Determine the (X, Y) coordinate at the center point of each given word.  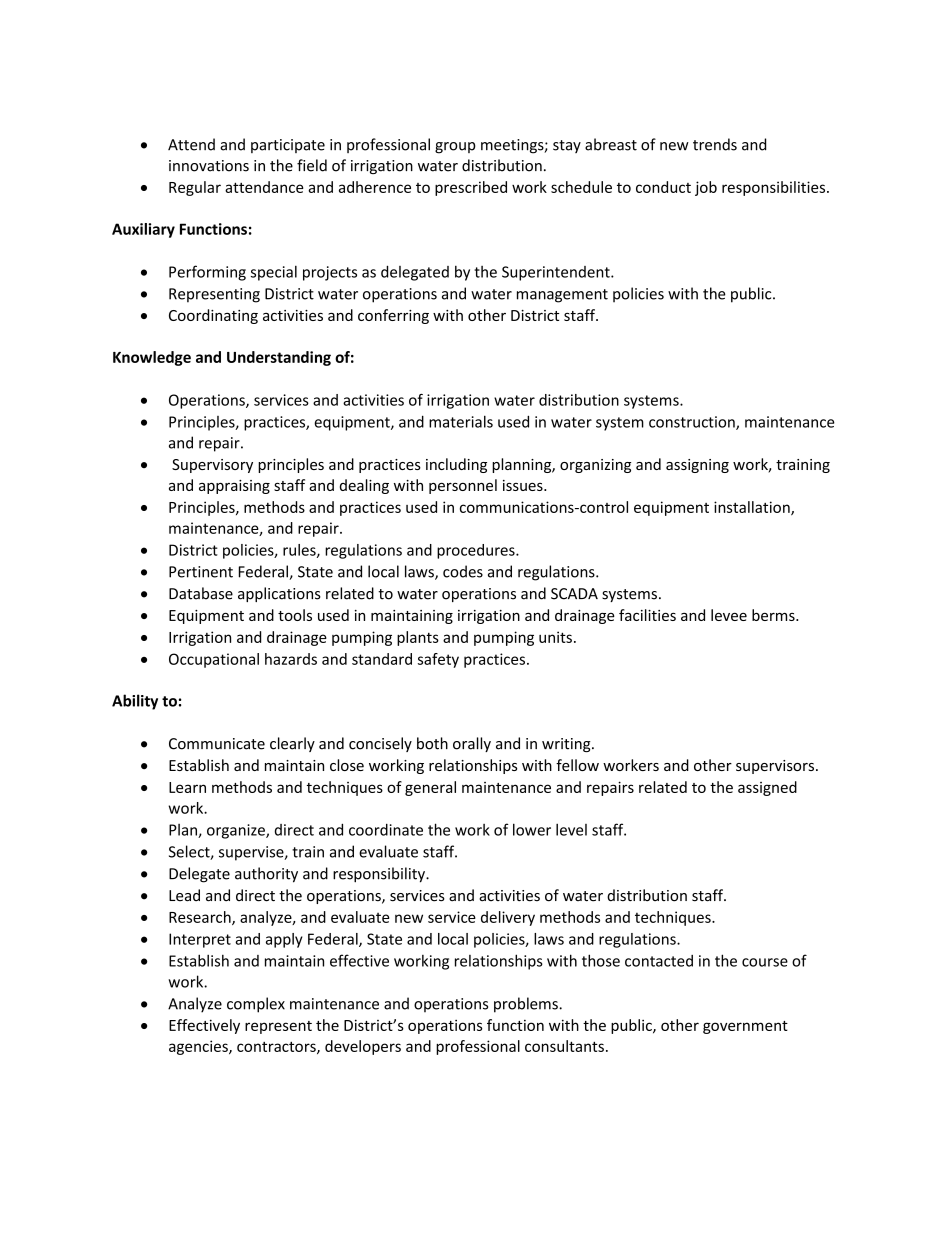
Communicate (217, 744)
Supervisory (212, 466)
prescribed (471, 188)
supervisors (775, 767)
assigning (697, 466)
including (456, 465)
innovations (209, 166)
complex (256, 1005)
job (706, 188)
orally (472, 744)
